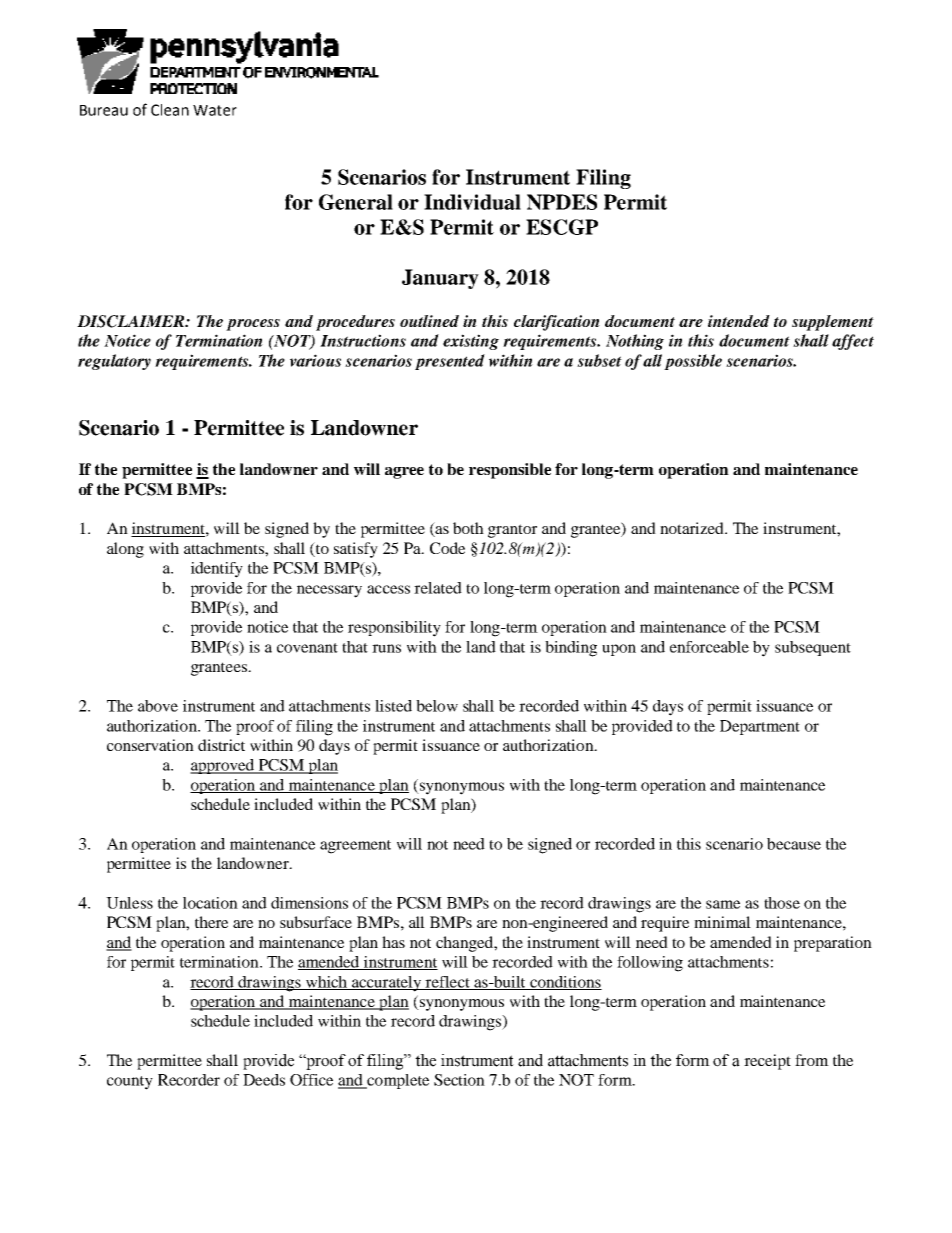 The height and width of the screenshot is (1233, 952). I want to click on Section, so click(459, 1080).
